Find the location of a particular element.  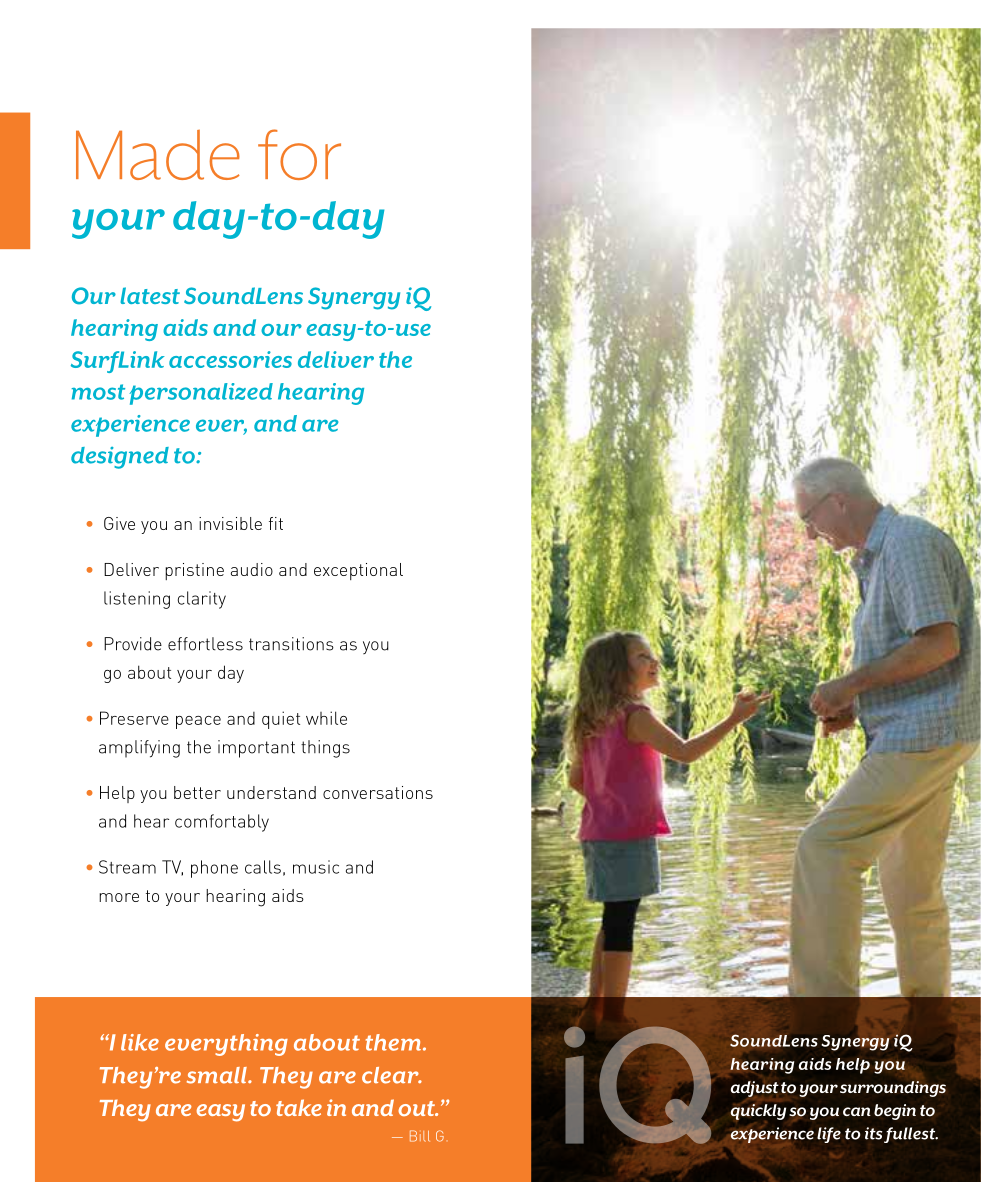

Bill is located at coordinates (420, 1136).
